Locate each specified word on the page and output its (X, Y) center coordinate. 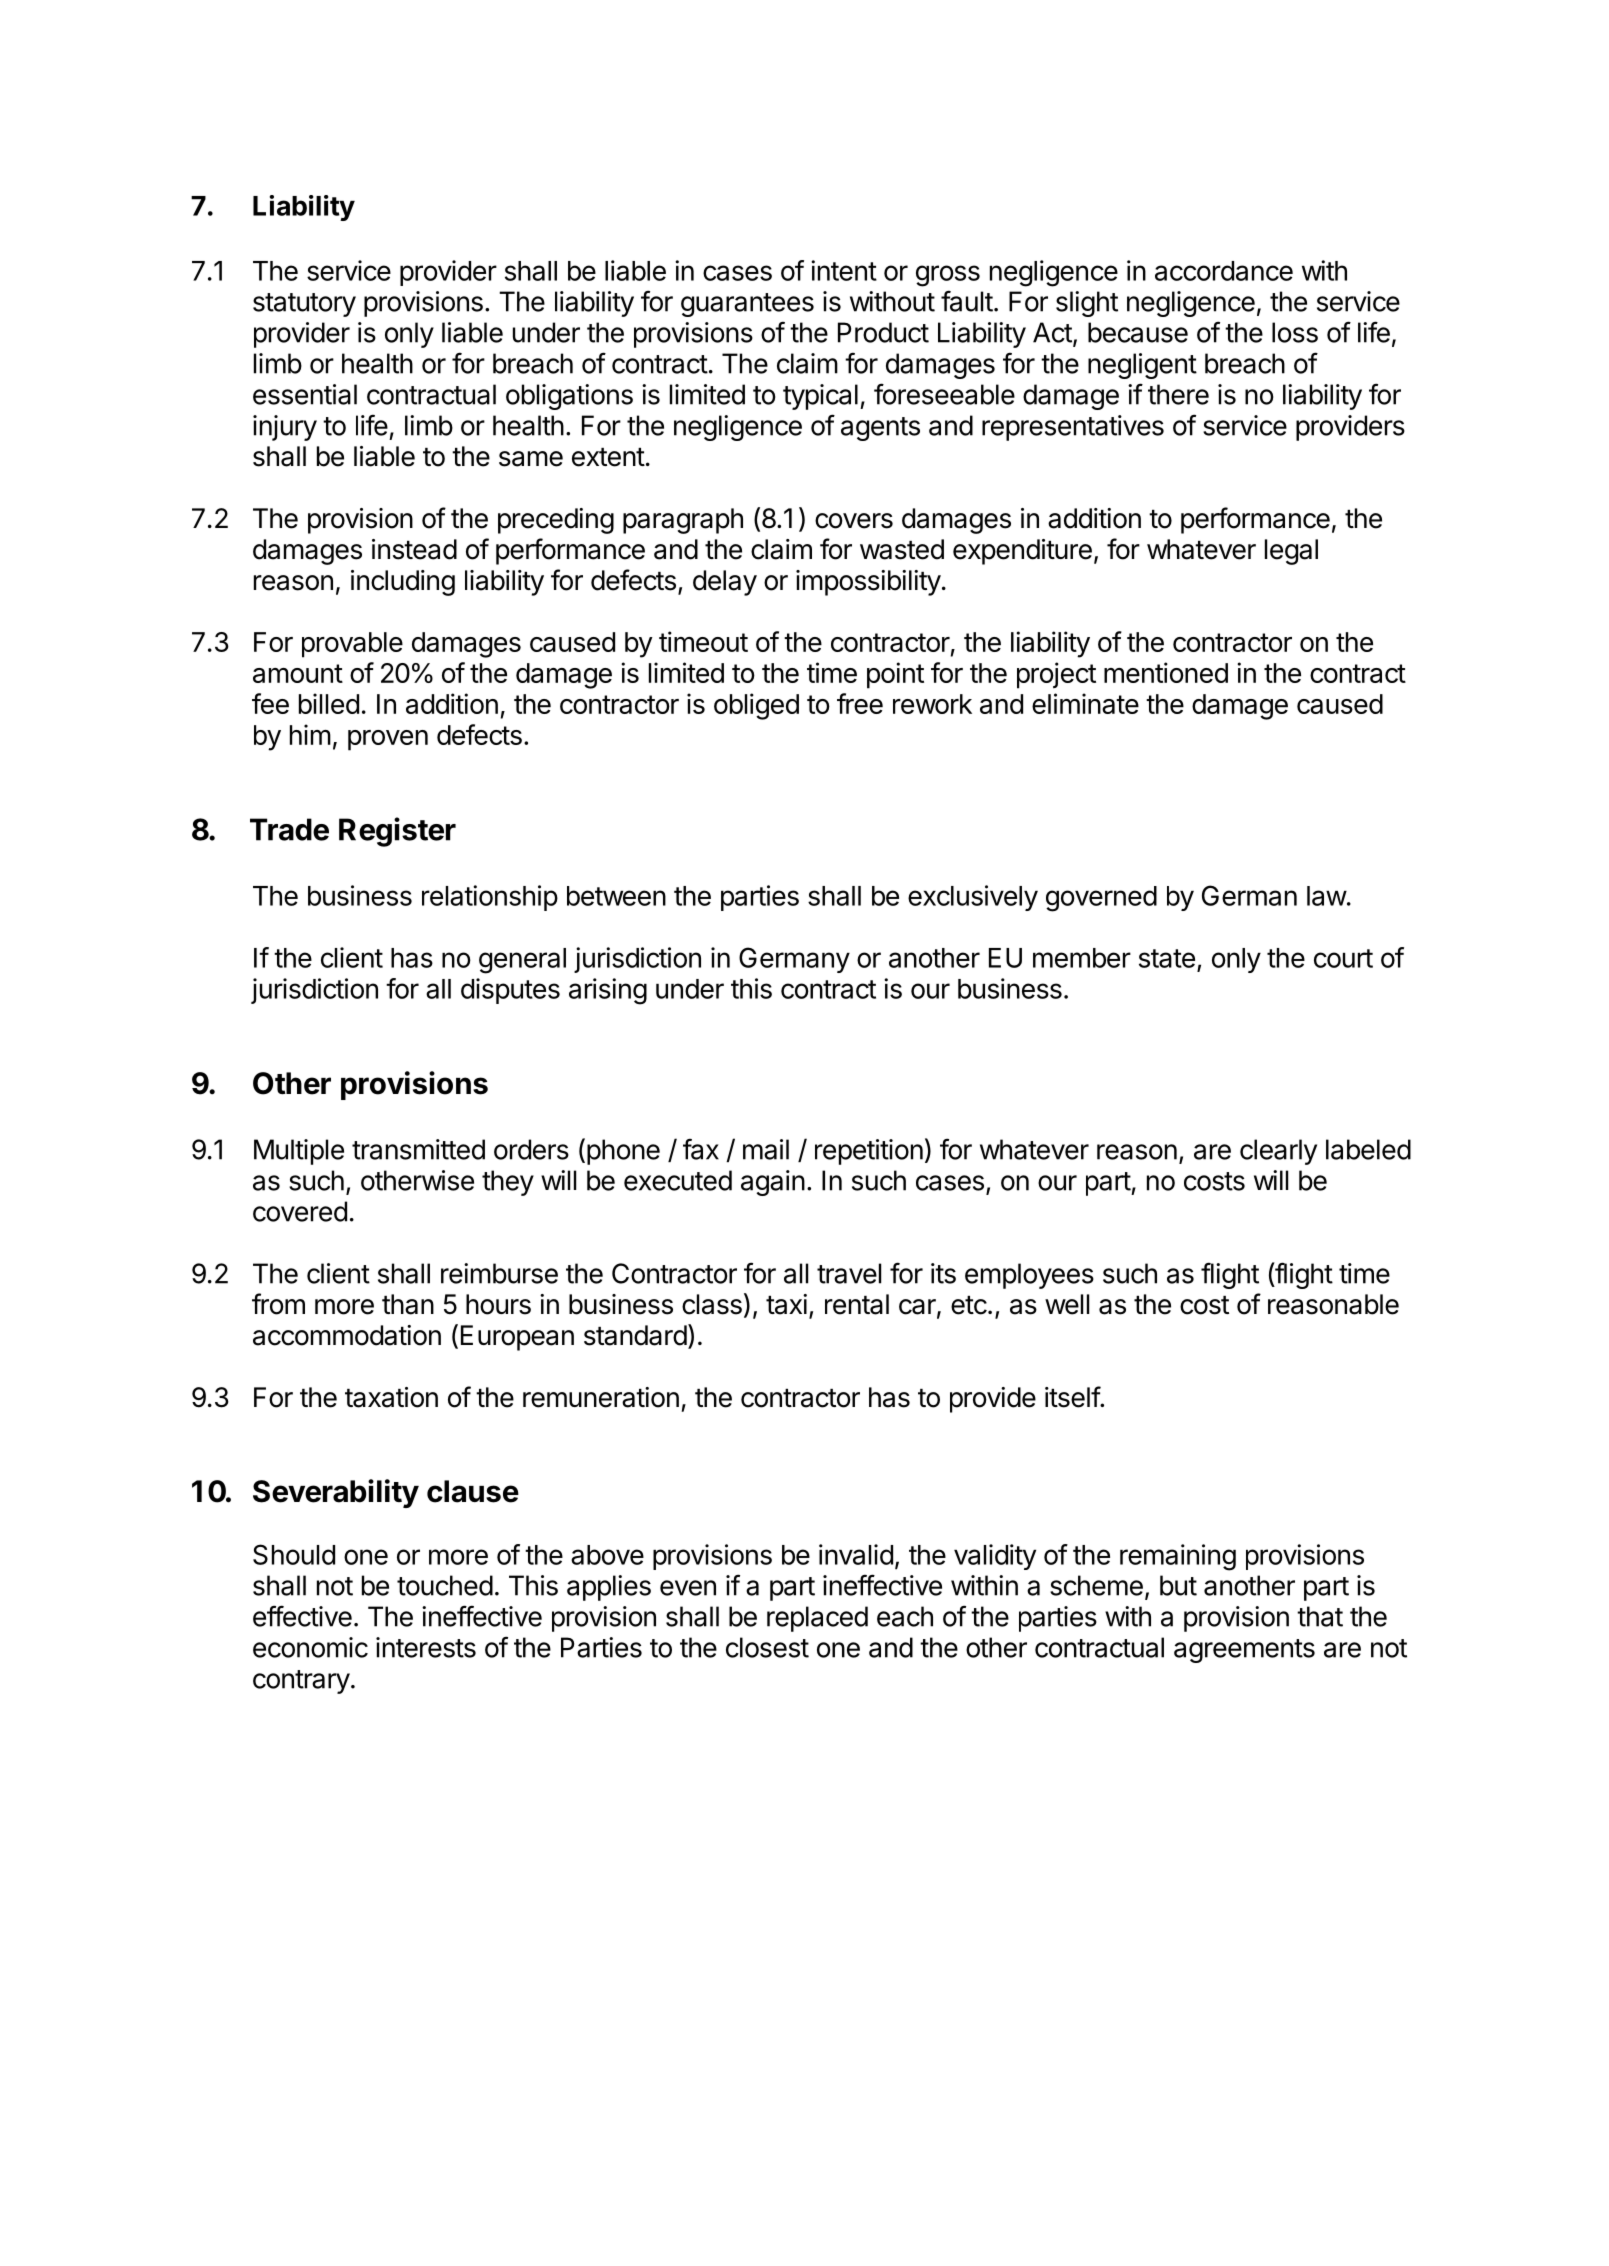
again (773, 1183)
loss (1295, 332)
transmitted (418, 1149)
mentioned (1166, 672)
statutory (304, 305)
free (860, 703)
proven (388, 740)
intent (844, 270)
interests (426, 1647)
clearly (1278, 1152)
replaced (817, 1619)
